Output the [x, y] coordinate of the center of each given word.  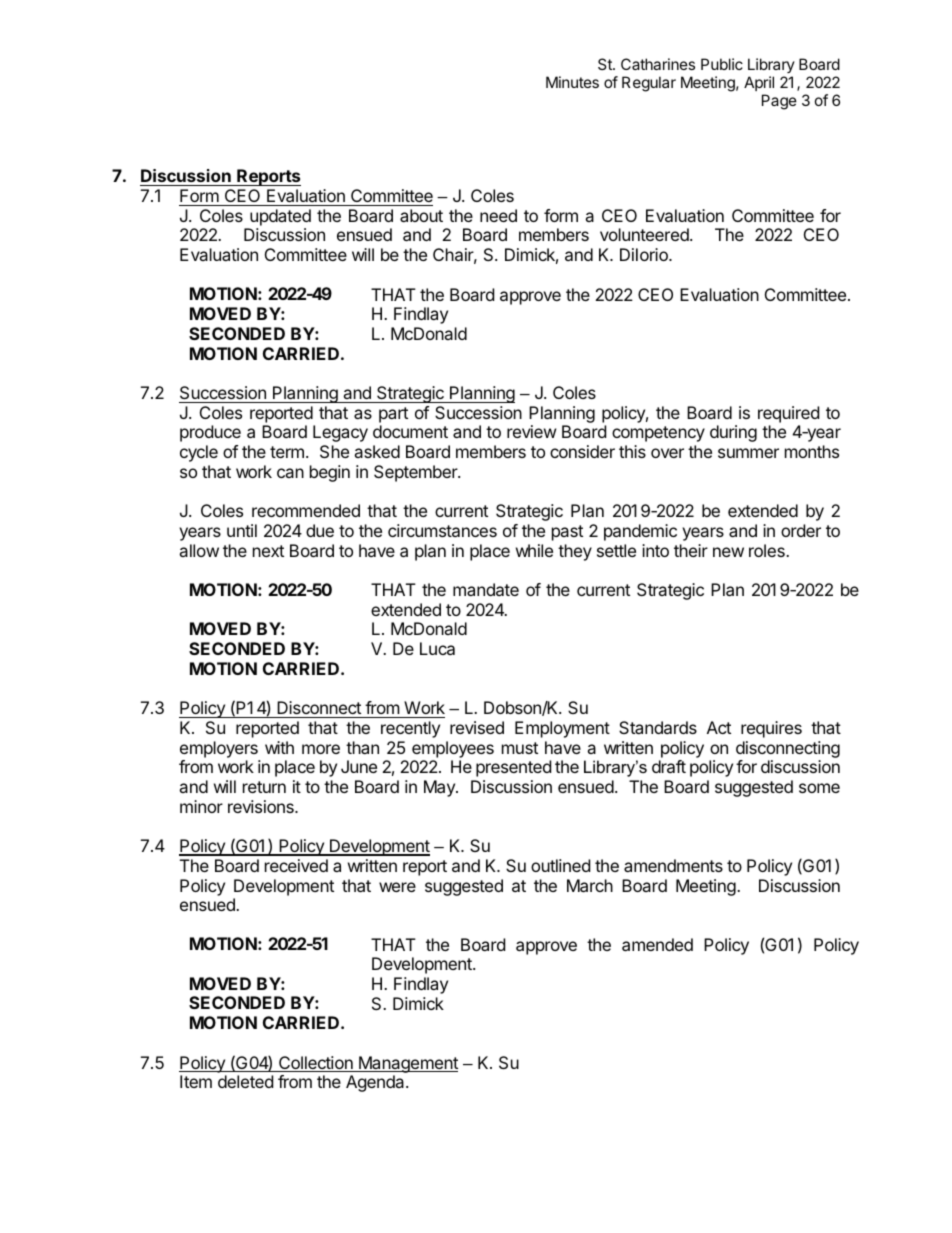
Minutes [572, 82]
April [759, 83]
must [520, 748]
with [279, 747]
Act [719, 727]
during [733, 433]
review [532, 431]
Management [407, 1064]
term [287, 452]
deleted [245, 1081]
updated [280, 217]
